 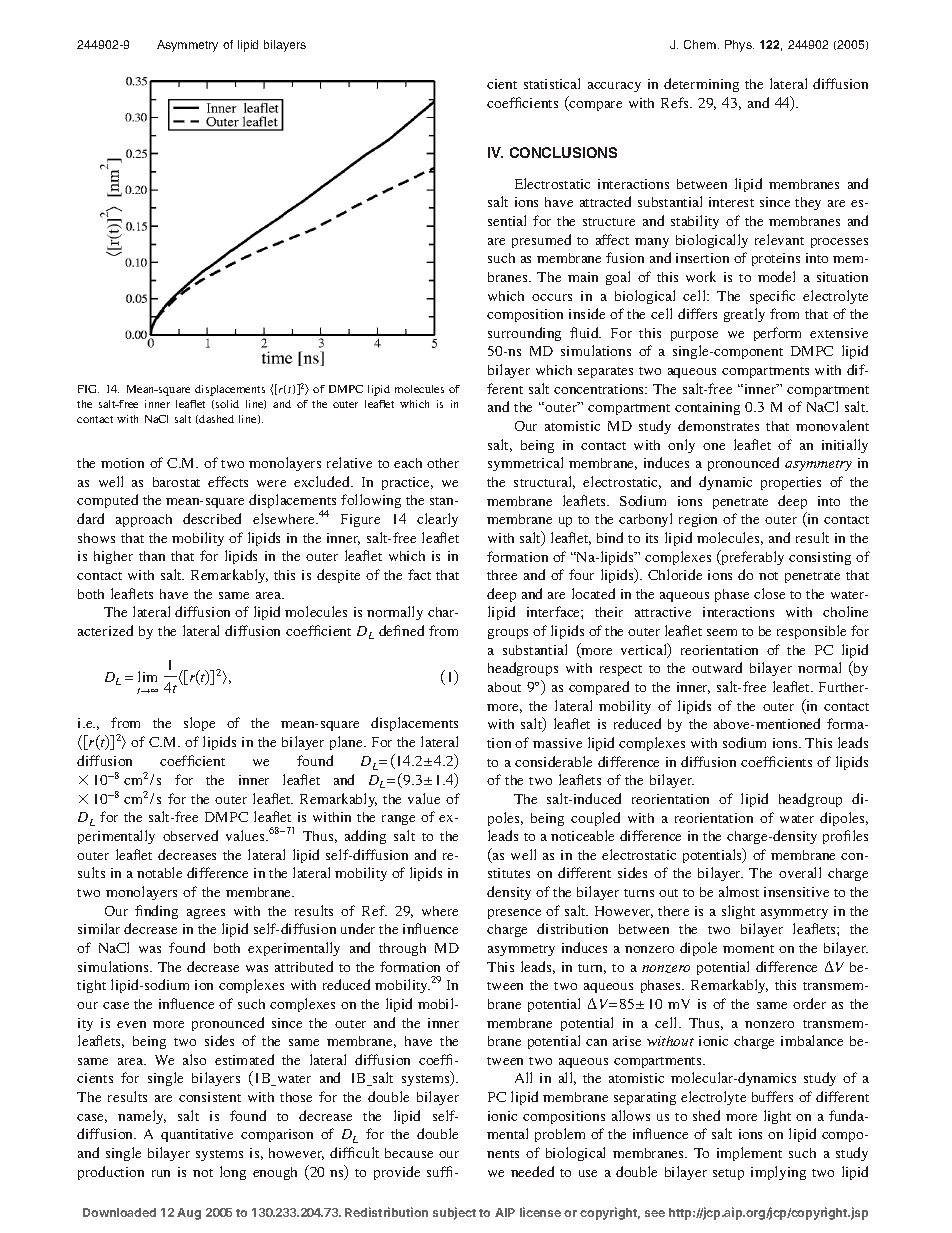 What do you see at coordinates (722, 632) in the screenshot?
I see `seem` at bounding box center [722, 632].
